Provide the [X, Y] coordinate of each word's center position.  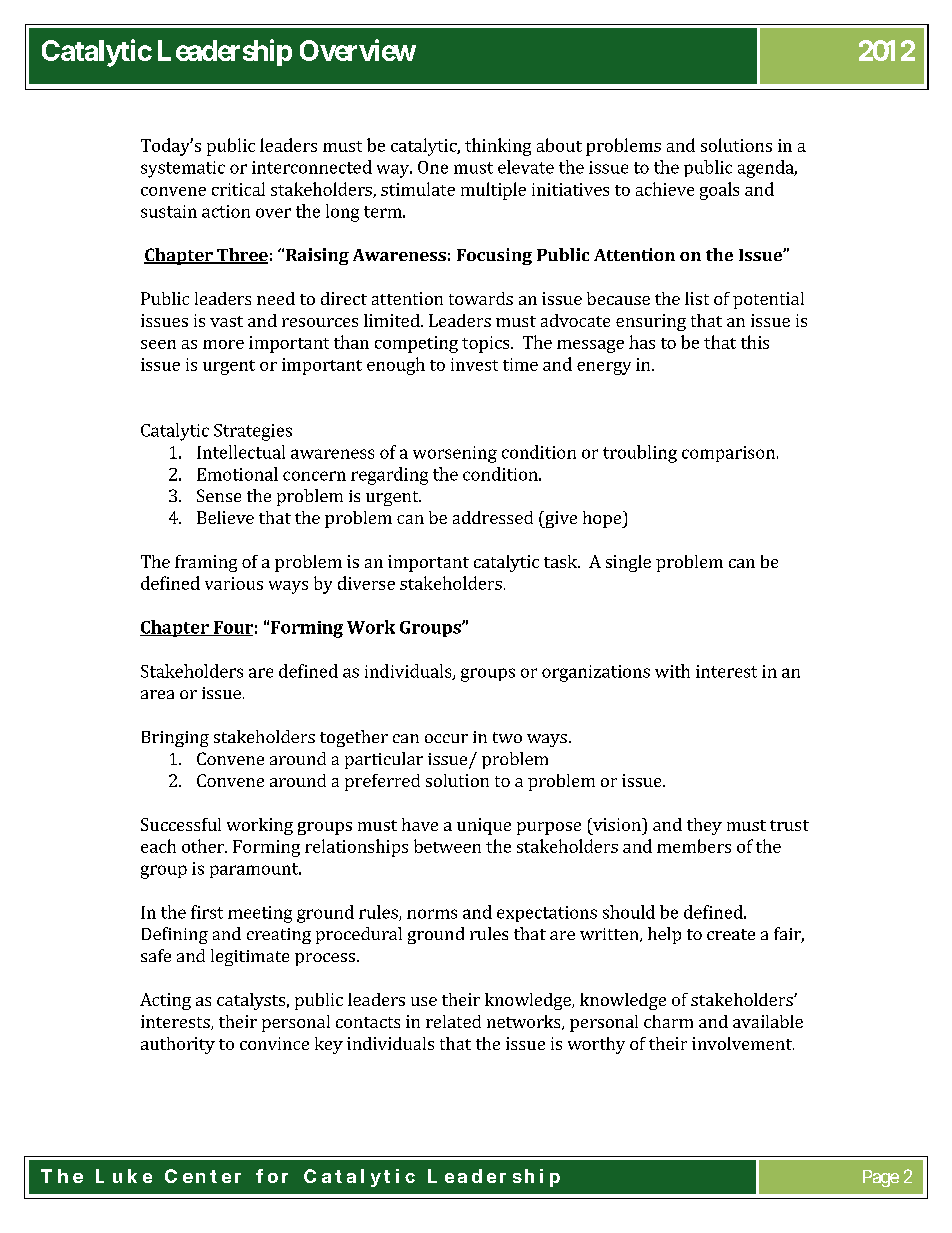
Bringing [175, 739]
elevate [526, 167]
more [223, 344]
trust [789, 825]
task [561, 561]
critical [238, 189]
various [234, 583]
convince [274, 1043]
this [755, 342]
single [628, 563]
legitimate [250, 957]
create [731, 934]
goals [719, 191]
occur [446, 738]
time [520, 364]
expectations [547, 914]
